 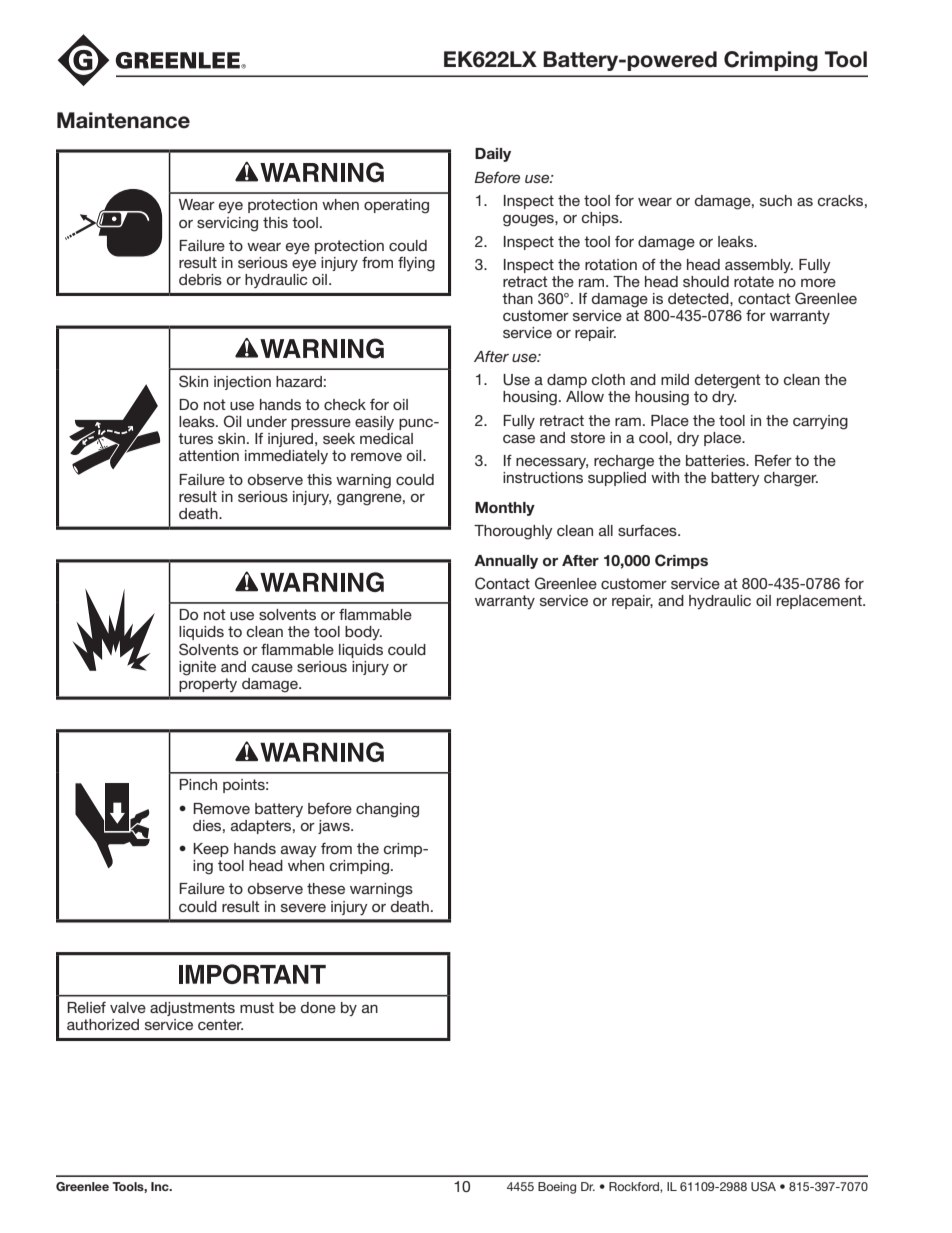 I want to click on changing, so click(x=387, y=810).
